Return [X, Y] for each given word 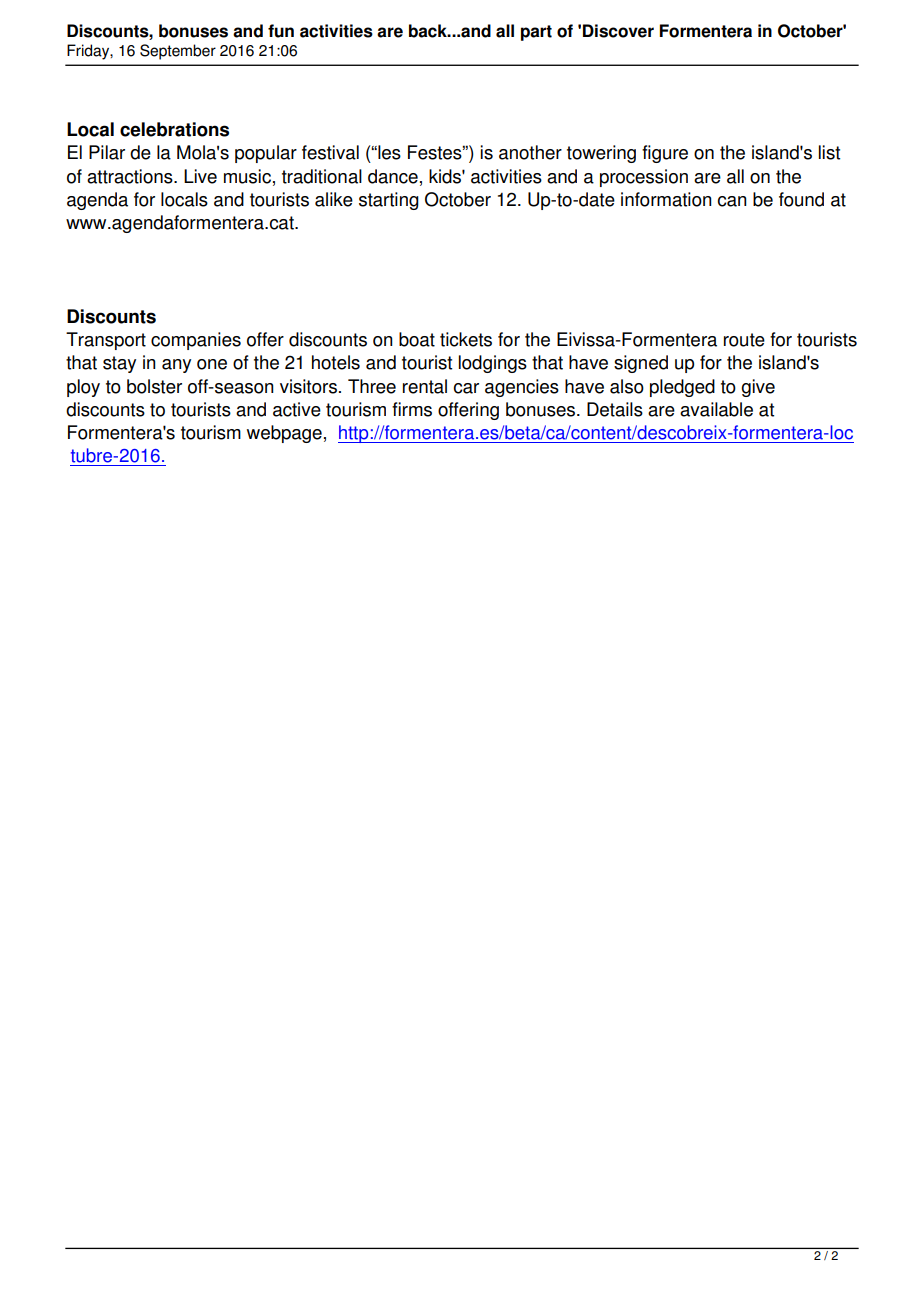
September [178, 52]
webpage [284, 434]
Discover [618, 31]
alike [334, 199]
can [732, 201]
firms [412, 409]
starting [389, 201]
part [536, 33]
